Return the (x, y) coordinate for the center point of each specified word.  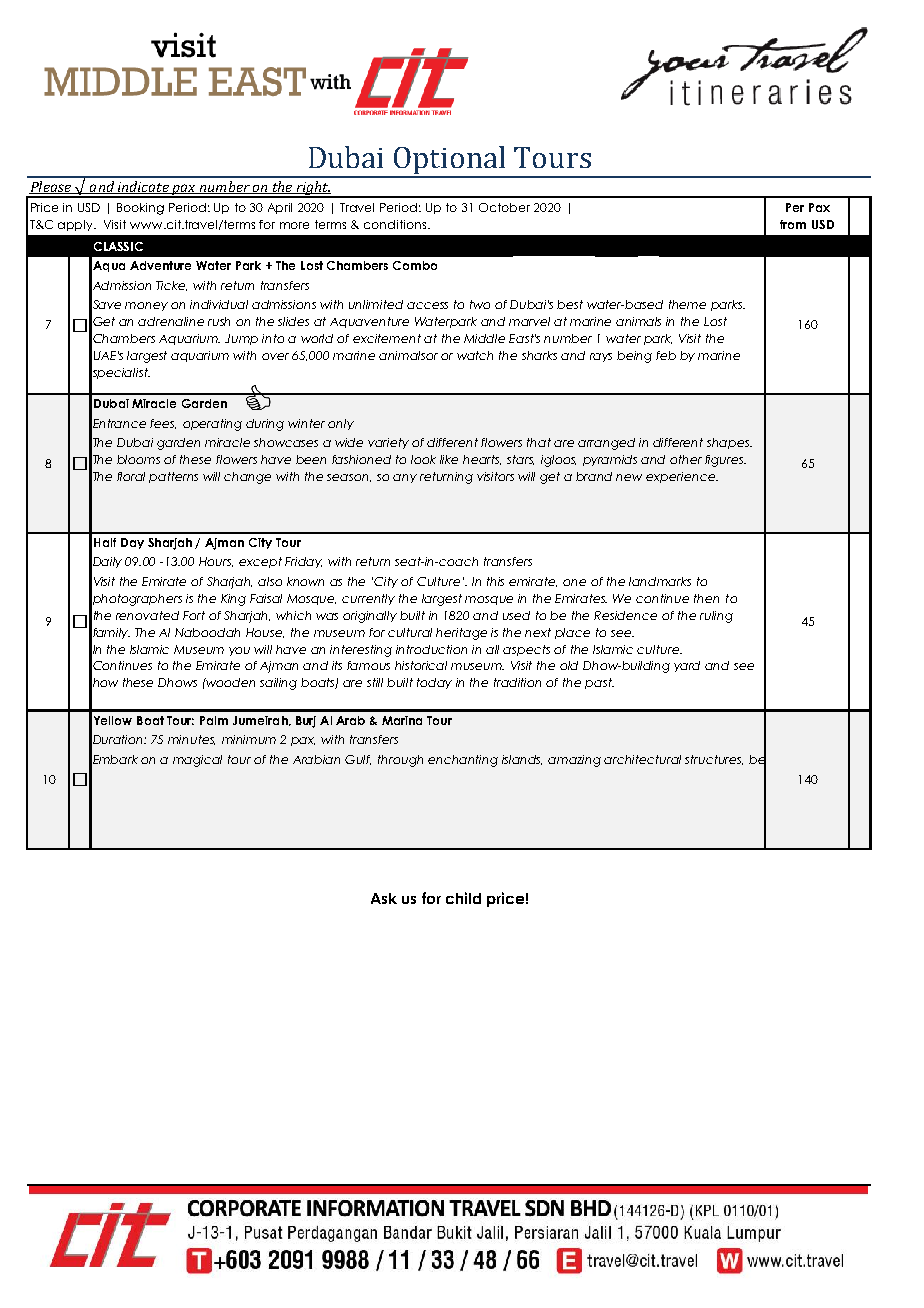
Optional (450, 161)
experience (681, 477)
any (405, 478)
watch (475, 355)
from (793, 224)
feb (666, 355)
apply (77, 225)
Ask (384, 898)
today (434, 683)
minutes (191, 740)
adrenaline (171, 321)
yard (687, 666)
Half (105, 542)
